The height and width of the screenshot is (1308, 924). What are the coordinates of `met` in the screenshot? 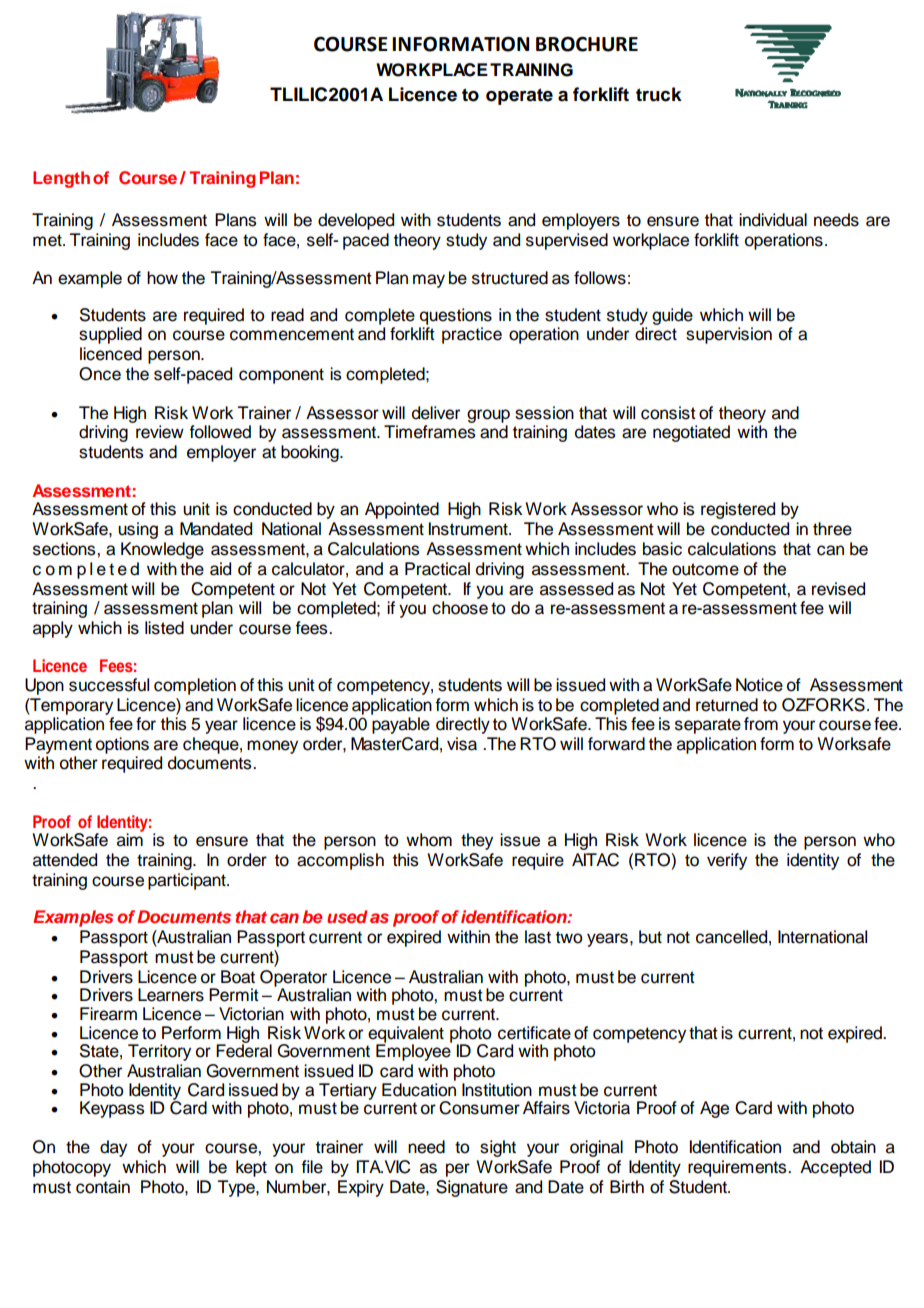 It's located at (48, 240).
